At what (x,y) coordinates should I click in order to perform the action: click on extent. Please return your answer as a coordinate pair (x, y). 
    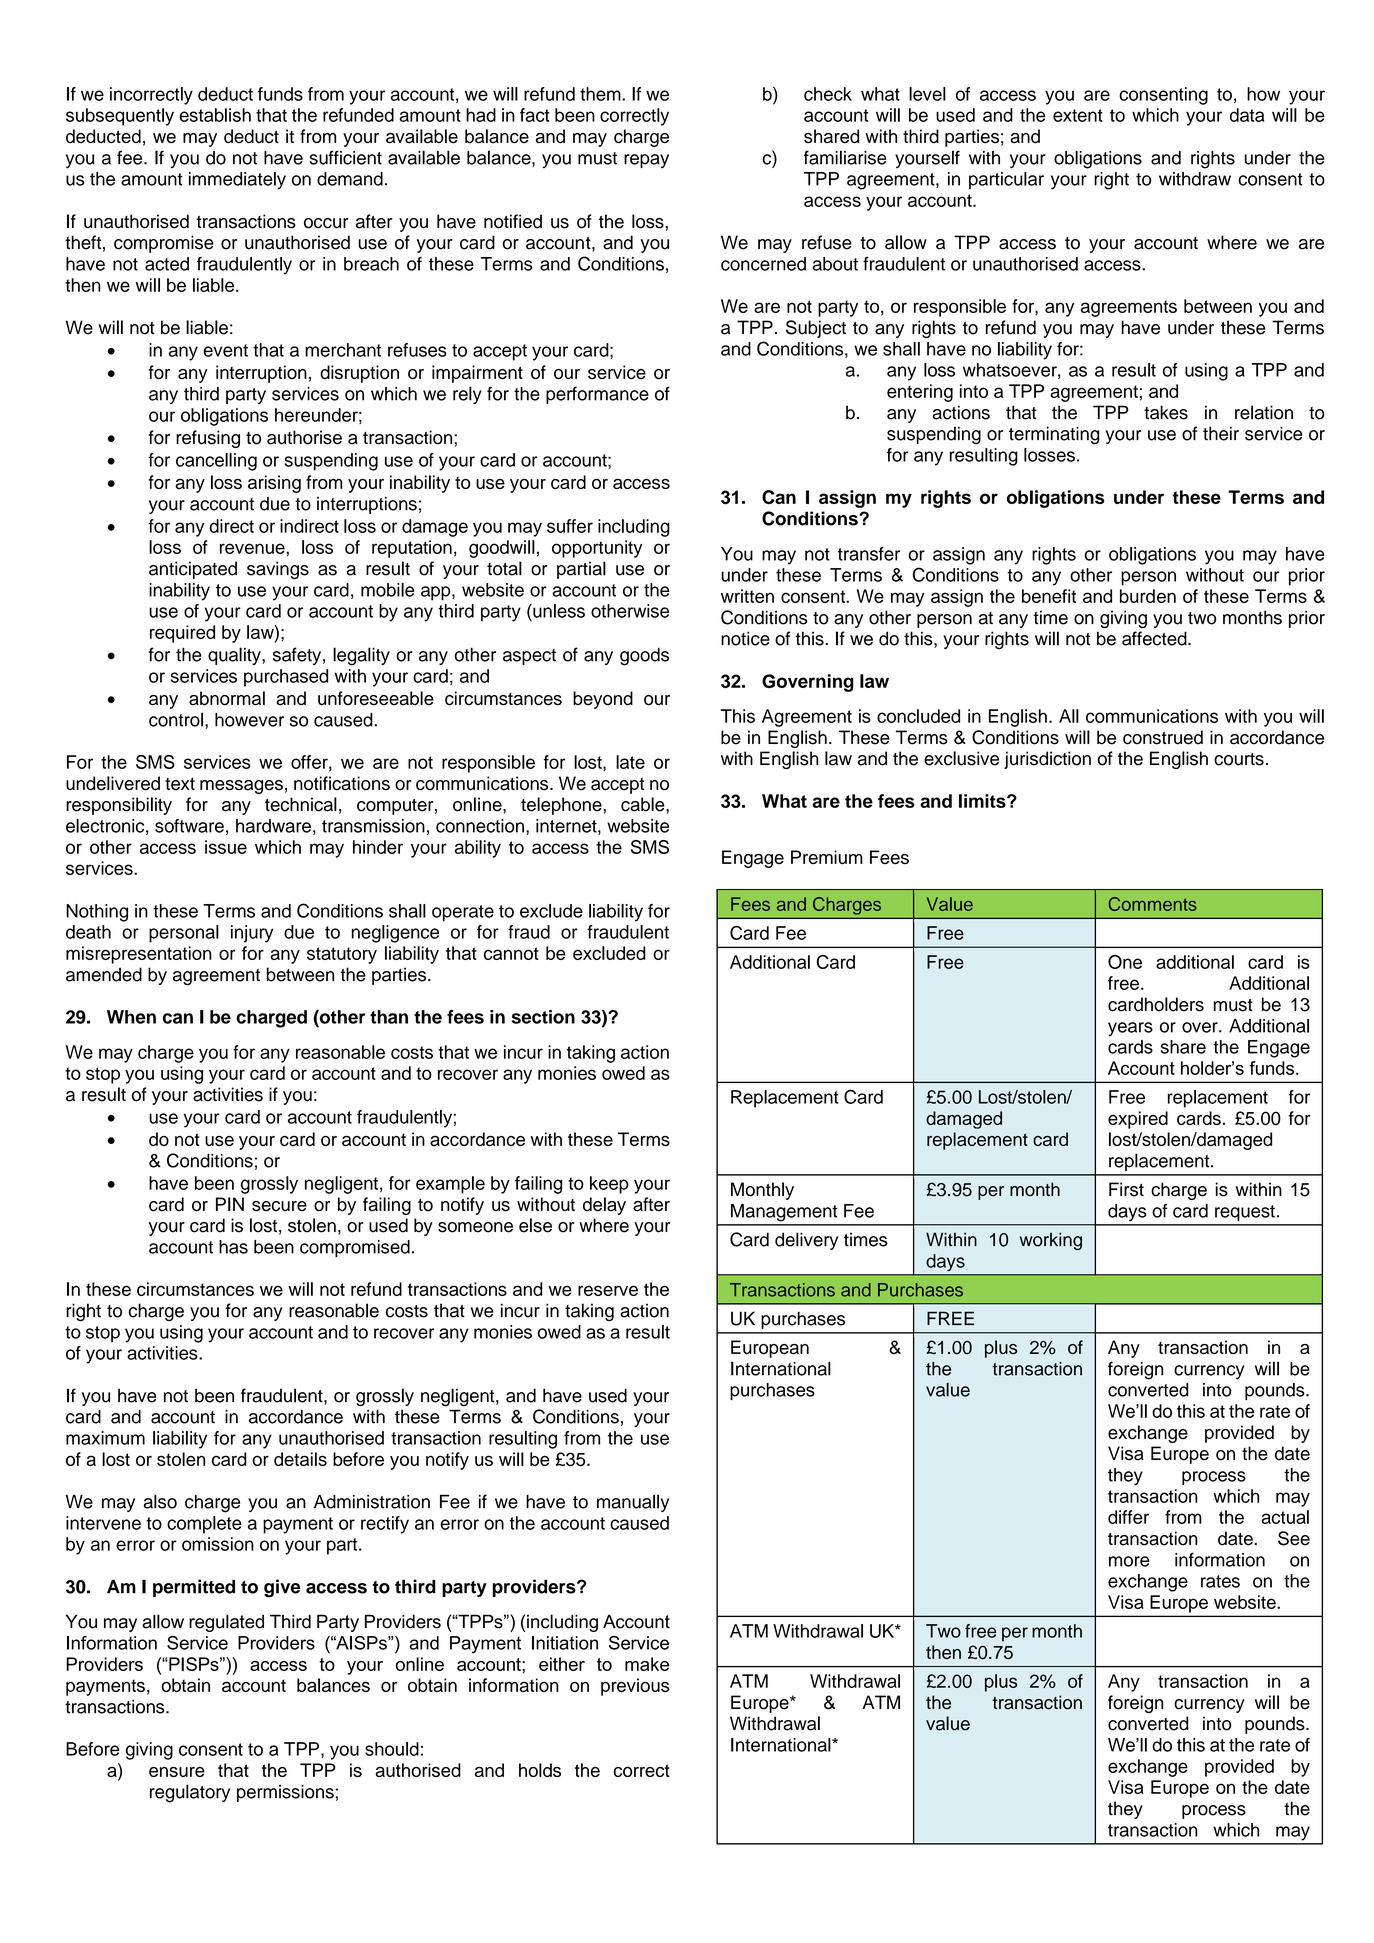
    Looking at the image, I should click on (1078, 115).
